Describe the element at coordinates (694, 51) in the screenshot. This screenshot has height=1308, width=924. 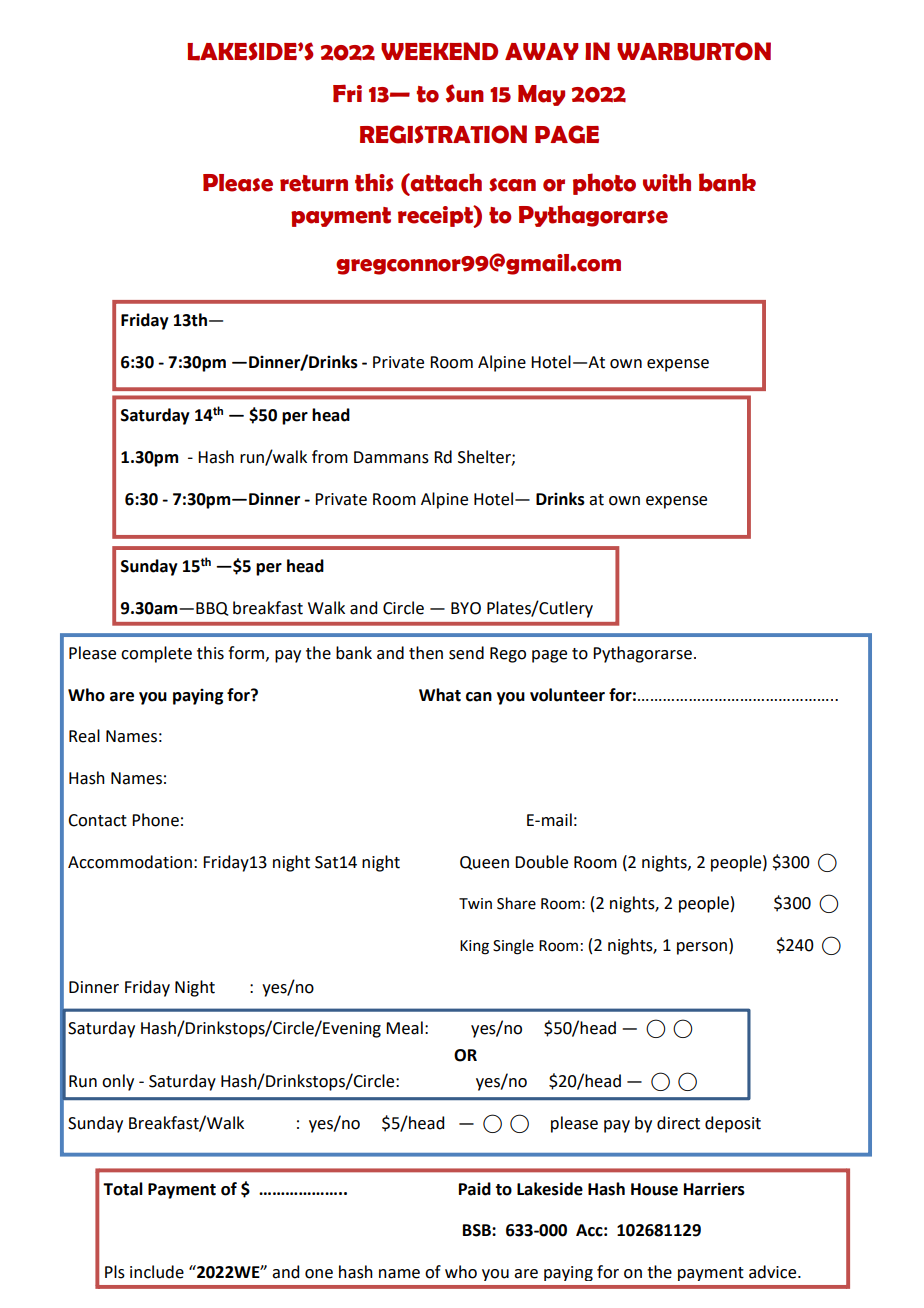
I see `WARBURTON` at that location.
